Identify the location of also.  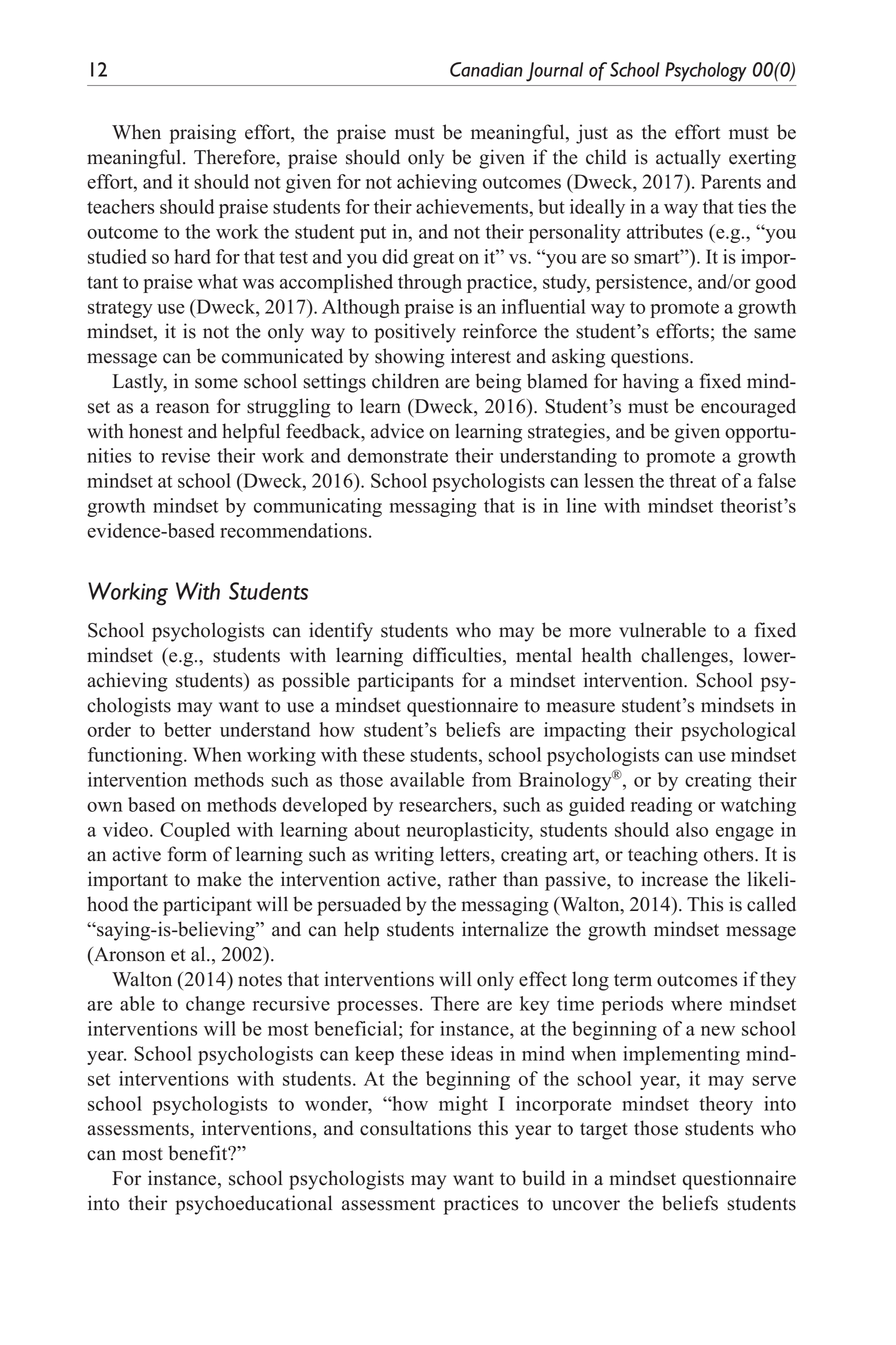
(692, 829).
